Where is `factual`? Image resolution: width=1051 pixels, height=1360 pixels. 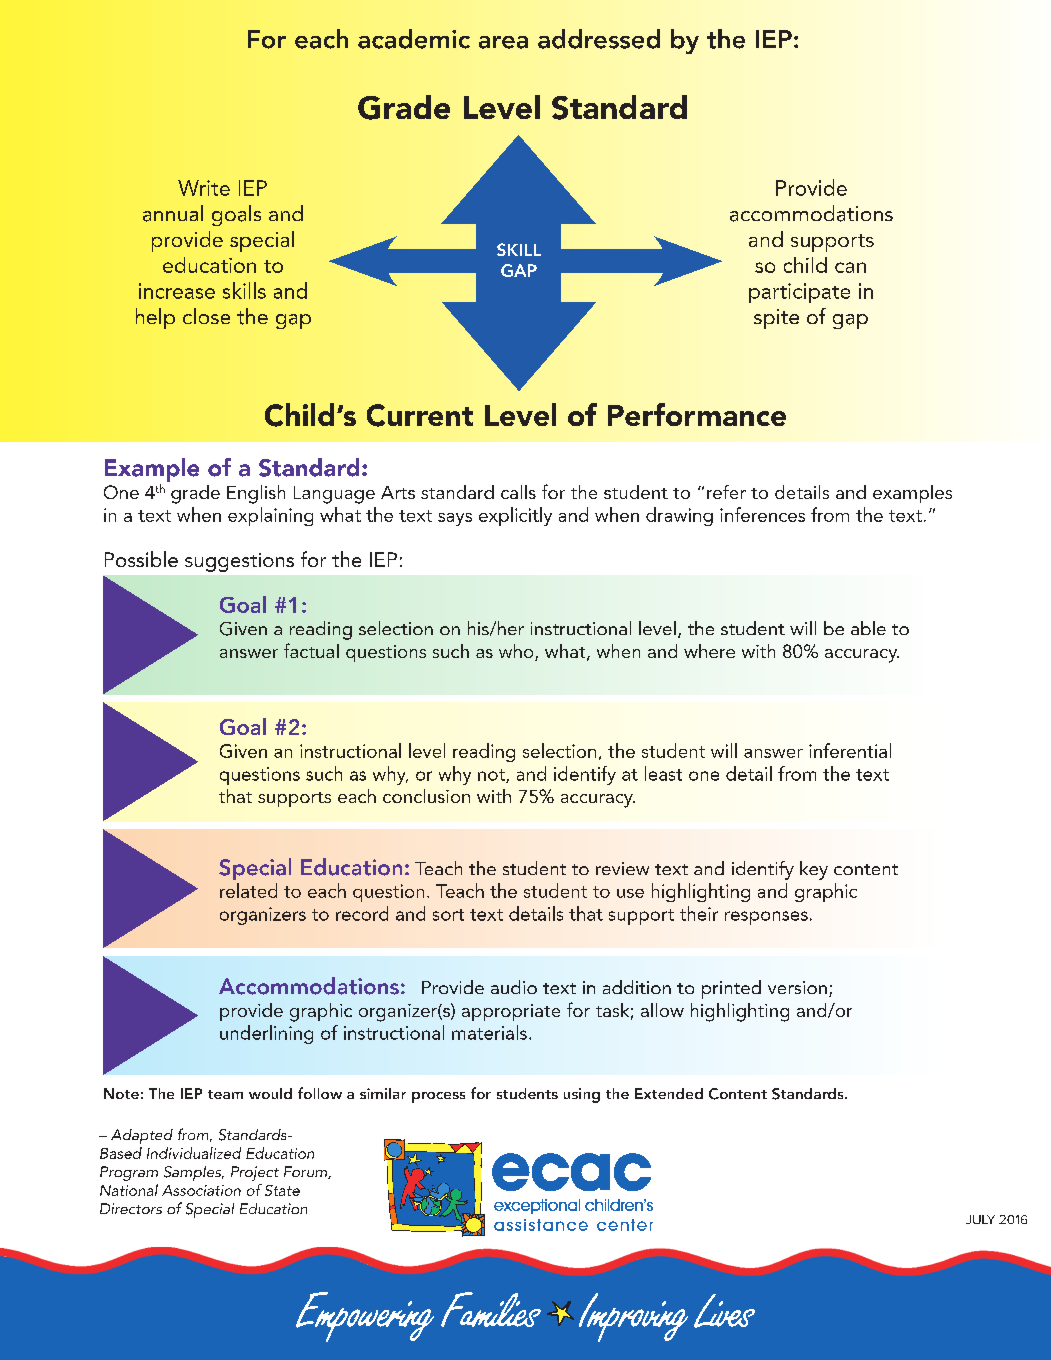
factual is located at coordinates (311, 650).
